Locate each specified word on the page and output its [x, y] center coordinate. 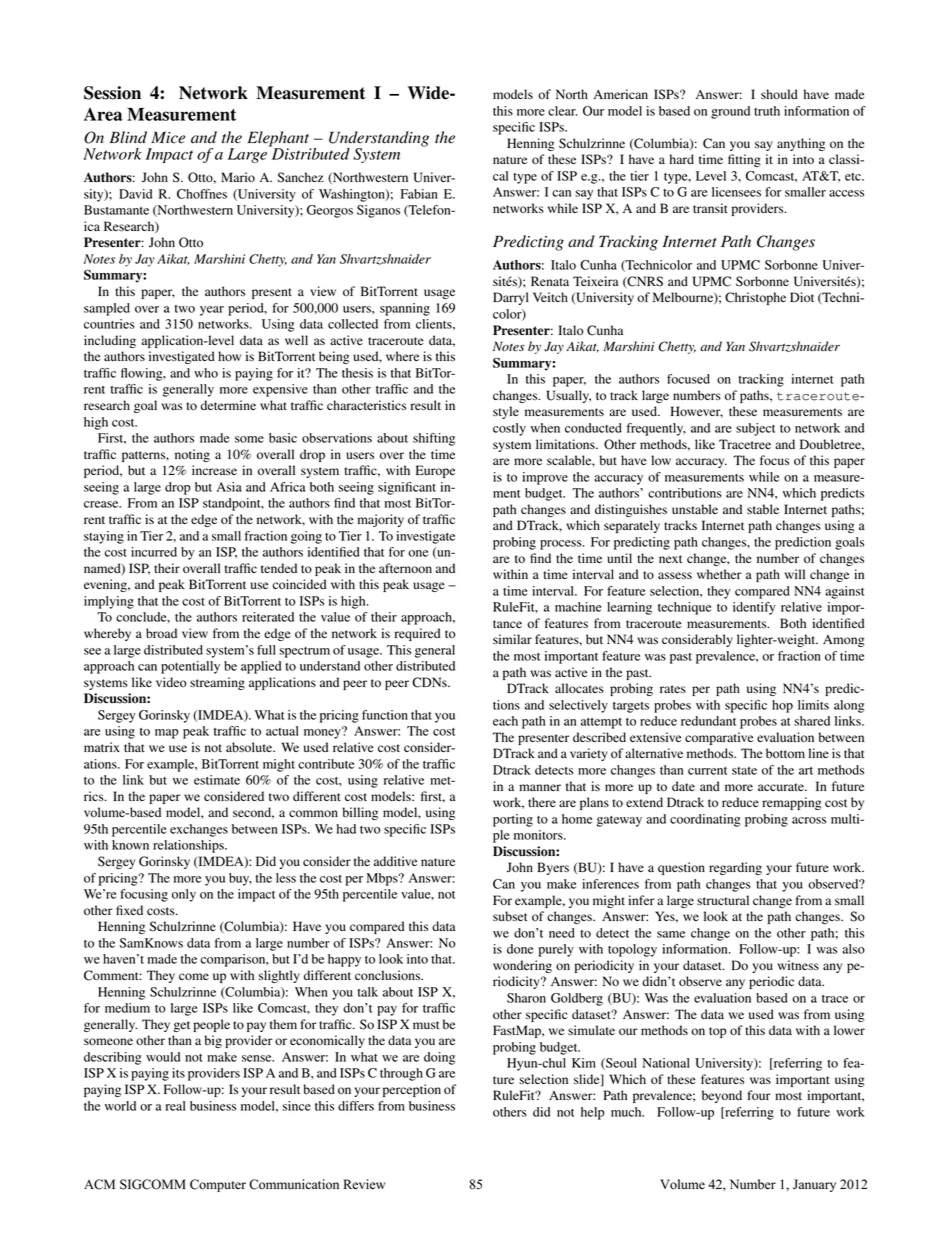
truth [767, 111]
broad [161, 633]
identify [754, 608]
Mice [168, 137]
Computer [218, 1185]
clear [562, 111]
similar [512, 639]
